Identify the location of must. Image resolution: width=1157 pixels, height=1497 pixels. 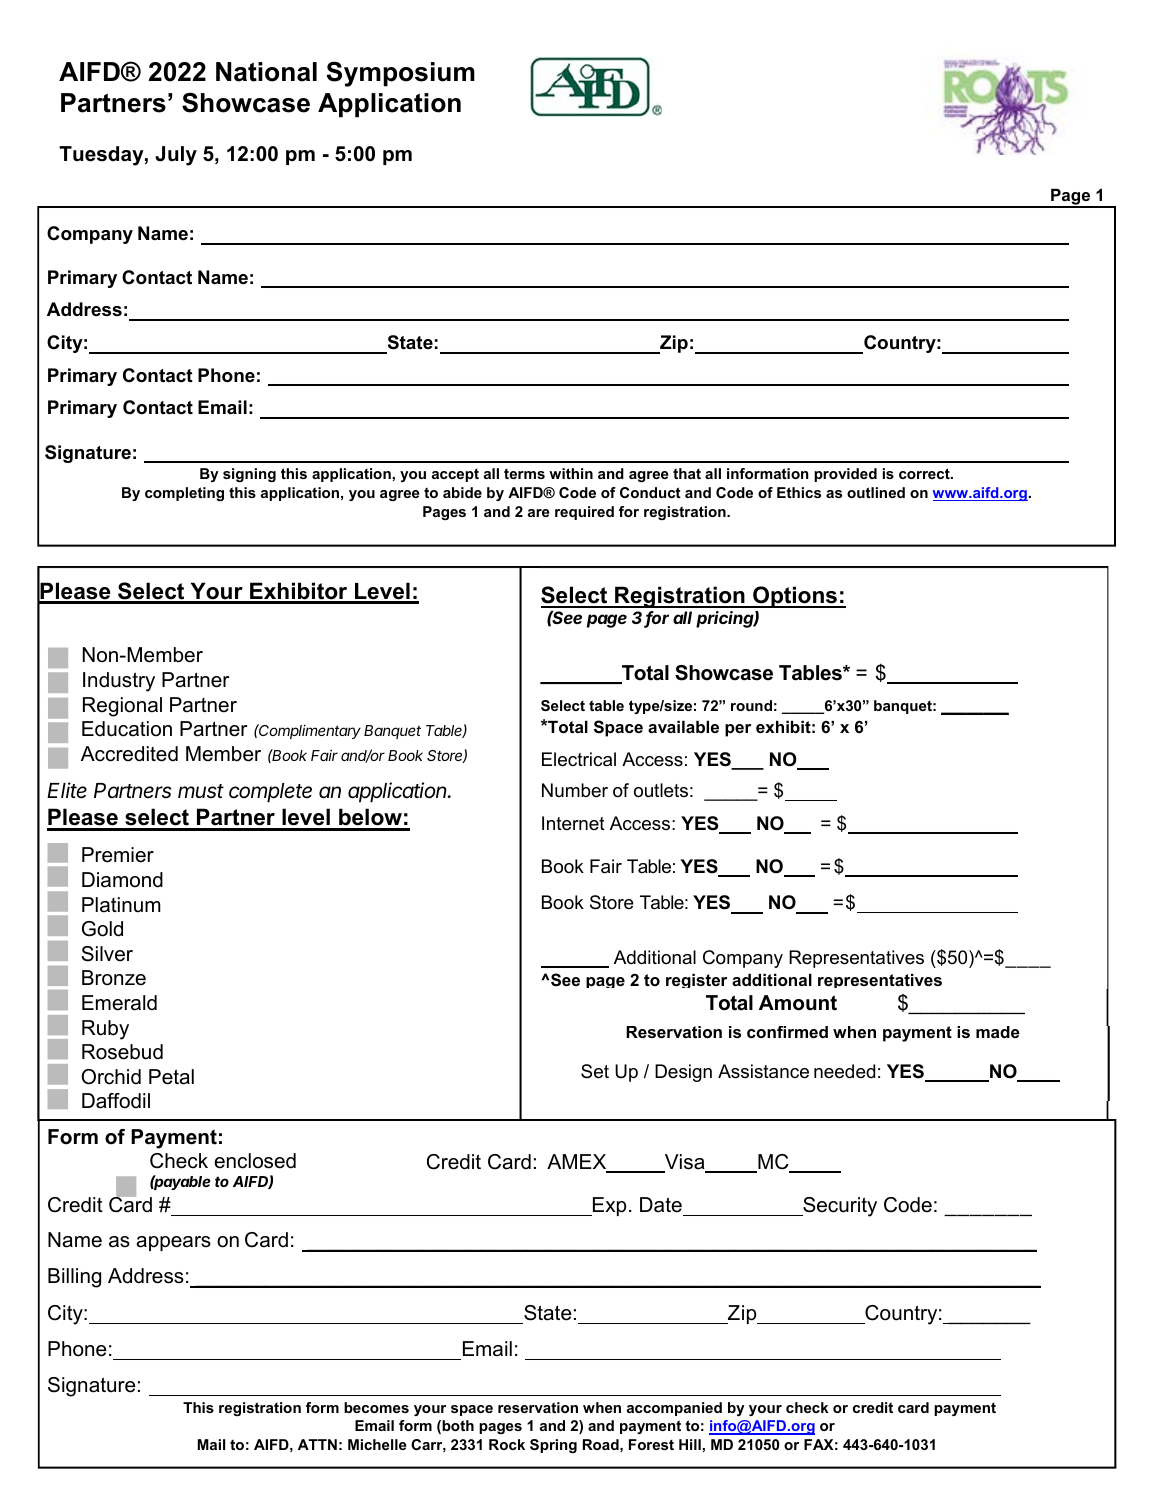
(201, 791).
